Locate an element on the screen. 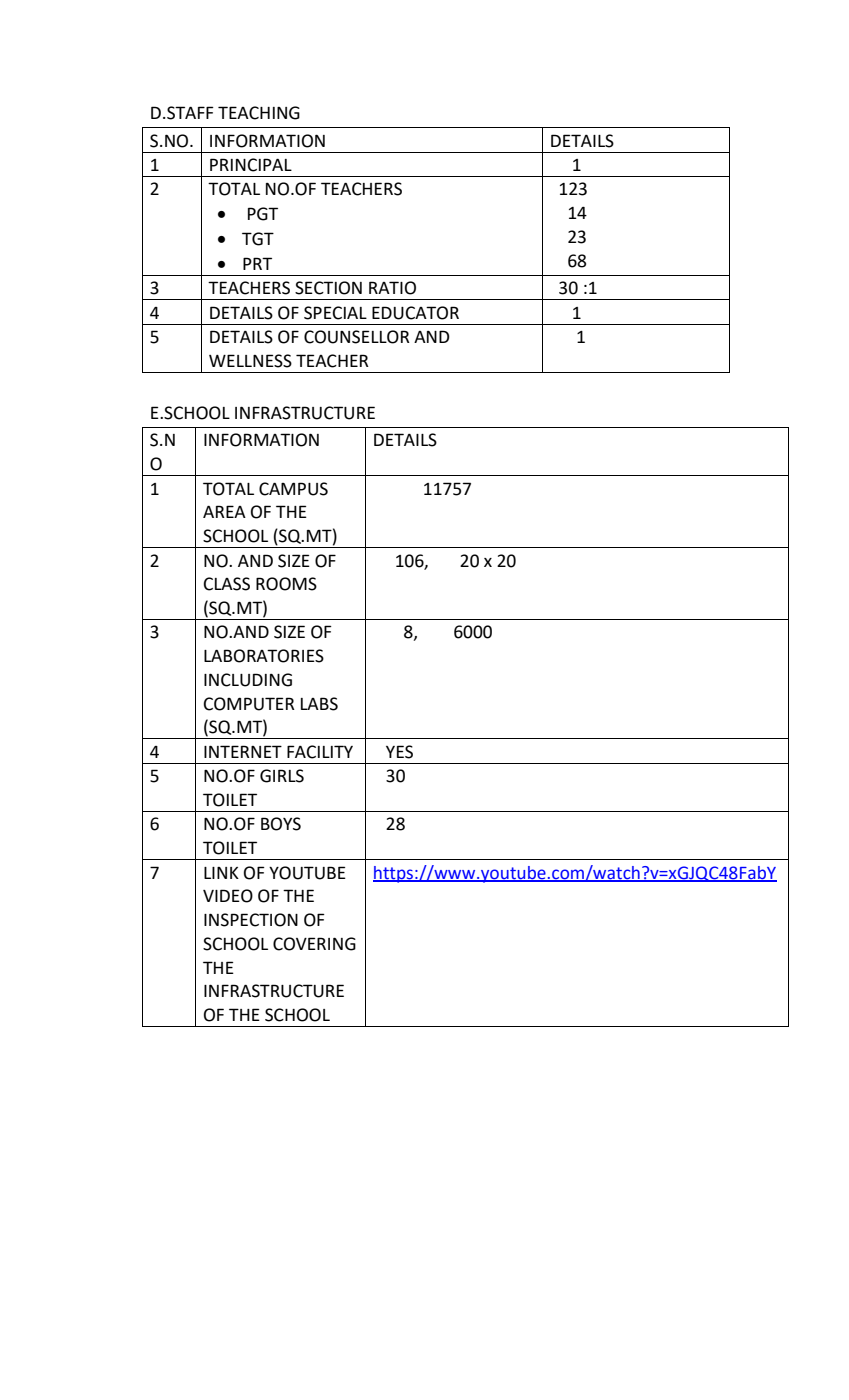 This screenshot has width=849, height=1400. TEACHING is located at coordinates (259, 113).
